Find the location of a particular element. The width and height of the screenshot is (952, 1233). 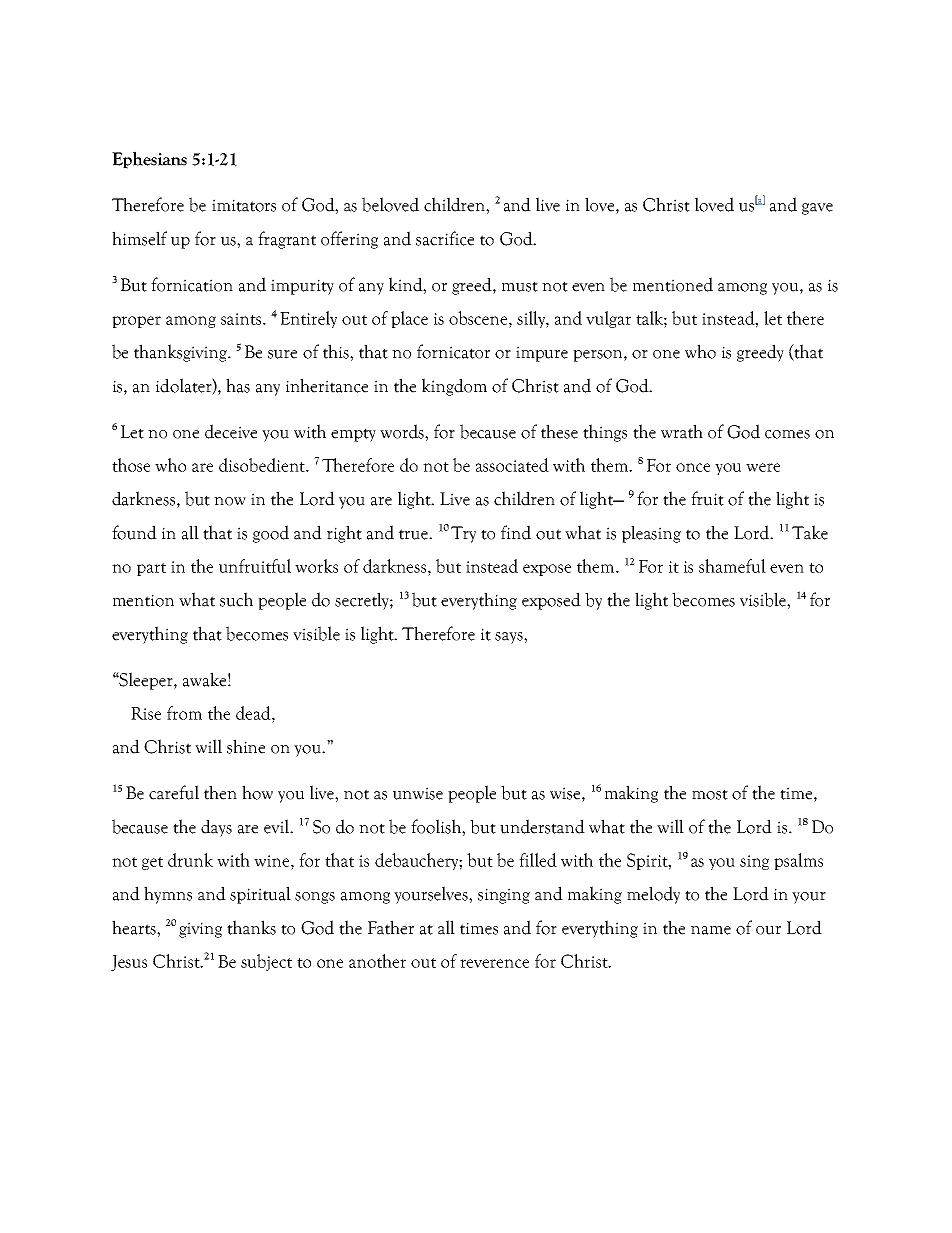

sacrifice is located at coordinates (445, 238).
